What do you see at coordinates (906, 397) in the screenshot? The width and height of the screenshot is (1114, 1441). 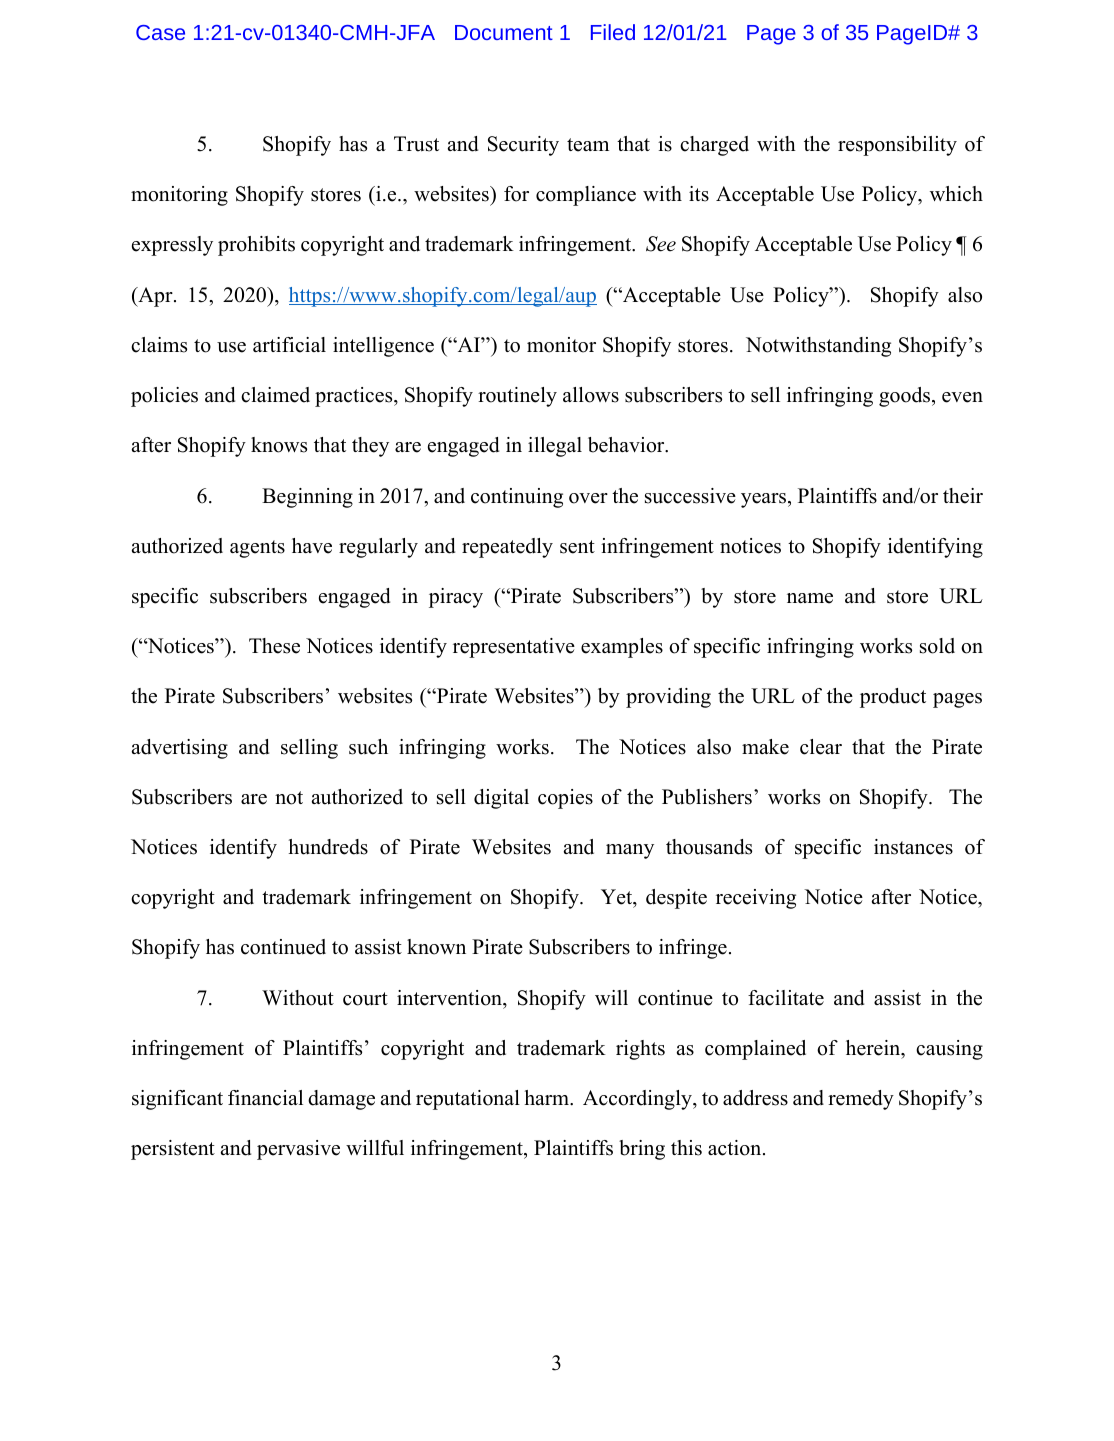 I see `goods` at bounding box center [906, 397].
